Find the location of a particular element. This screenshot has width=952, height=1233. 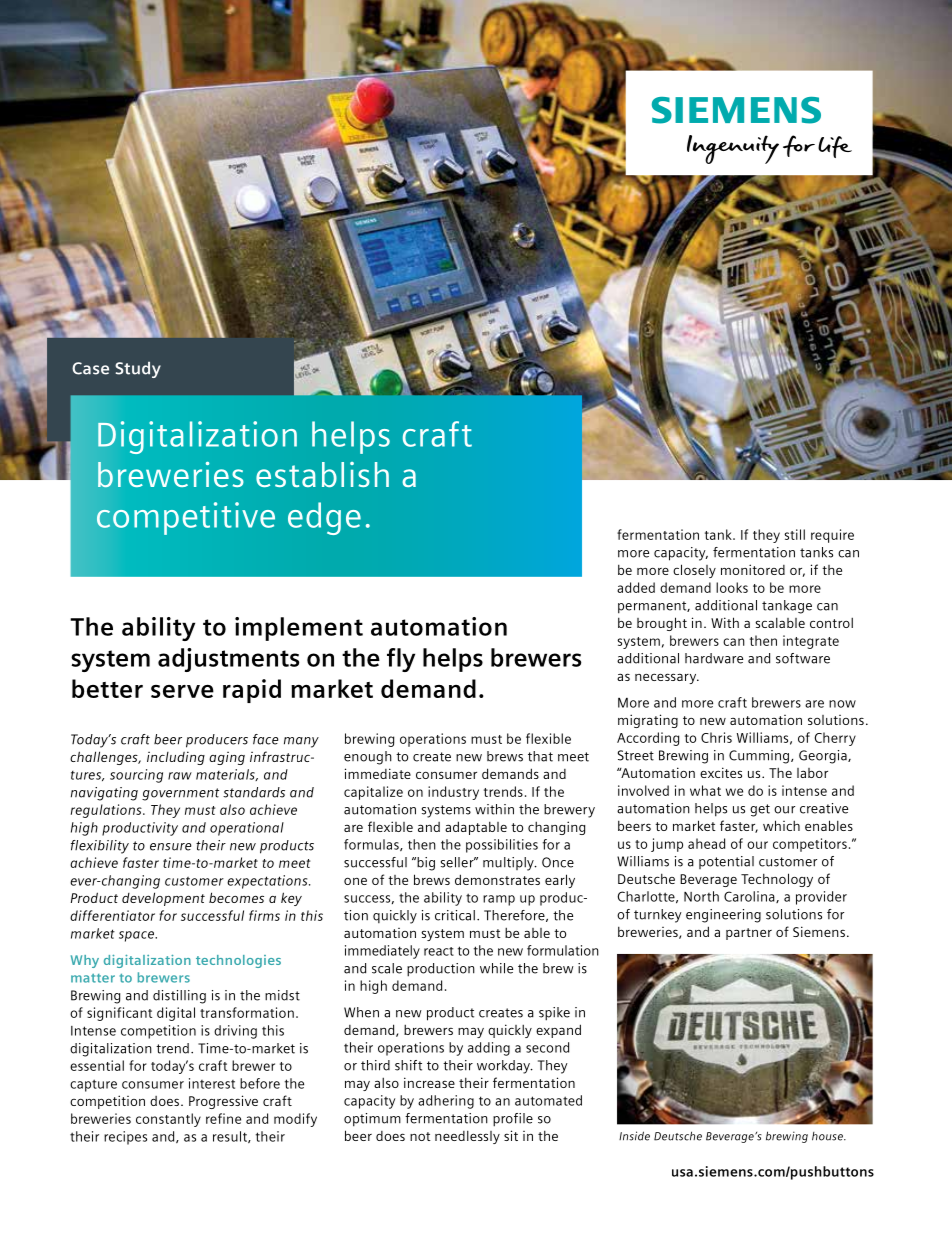

establish is located at coordinates (322, 474).
